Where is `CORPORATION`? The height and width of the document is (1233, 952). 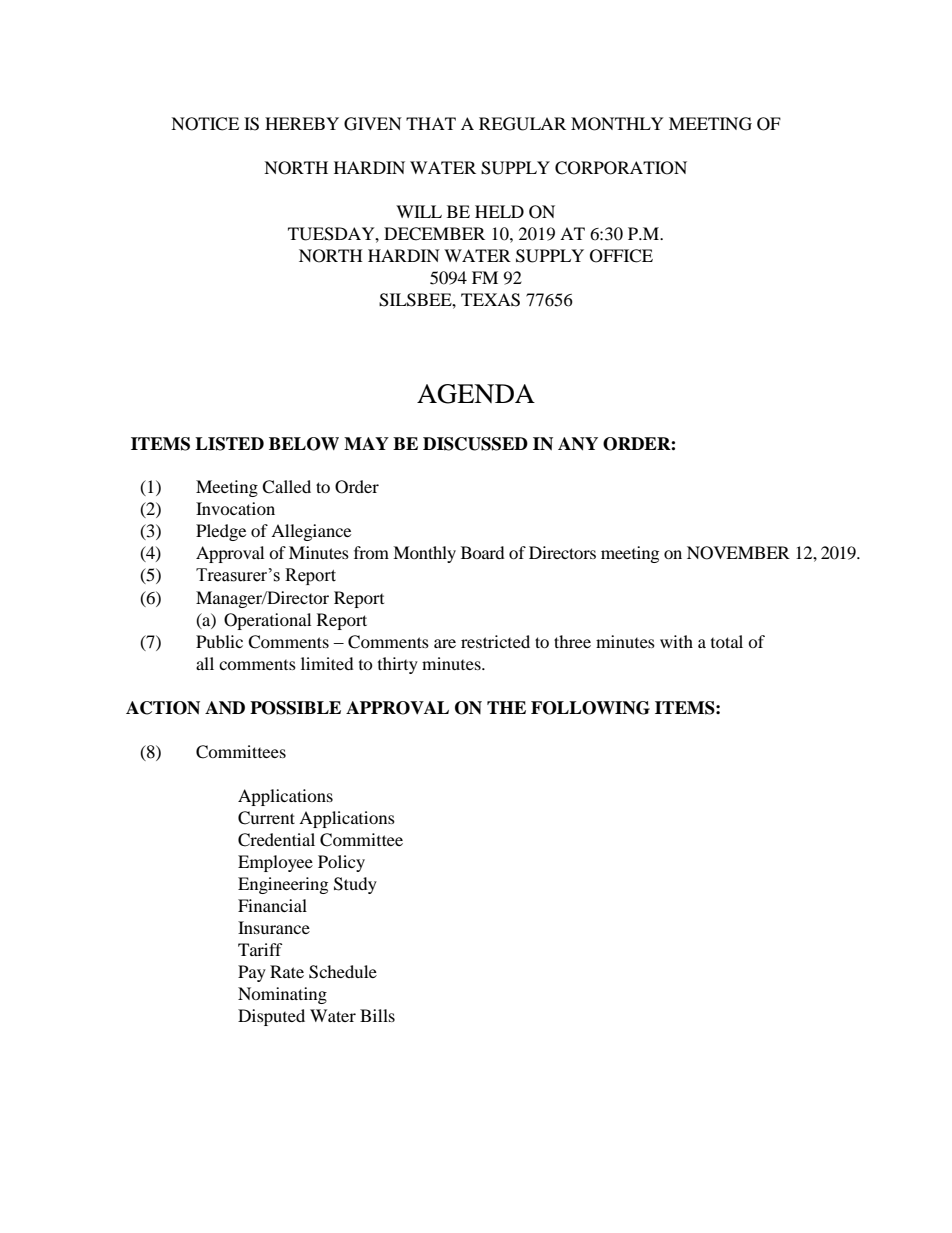 CORPORATION is located at coordinates (621, 168).
